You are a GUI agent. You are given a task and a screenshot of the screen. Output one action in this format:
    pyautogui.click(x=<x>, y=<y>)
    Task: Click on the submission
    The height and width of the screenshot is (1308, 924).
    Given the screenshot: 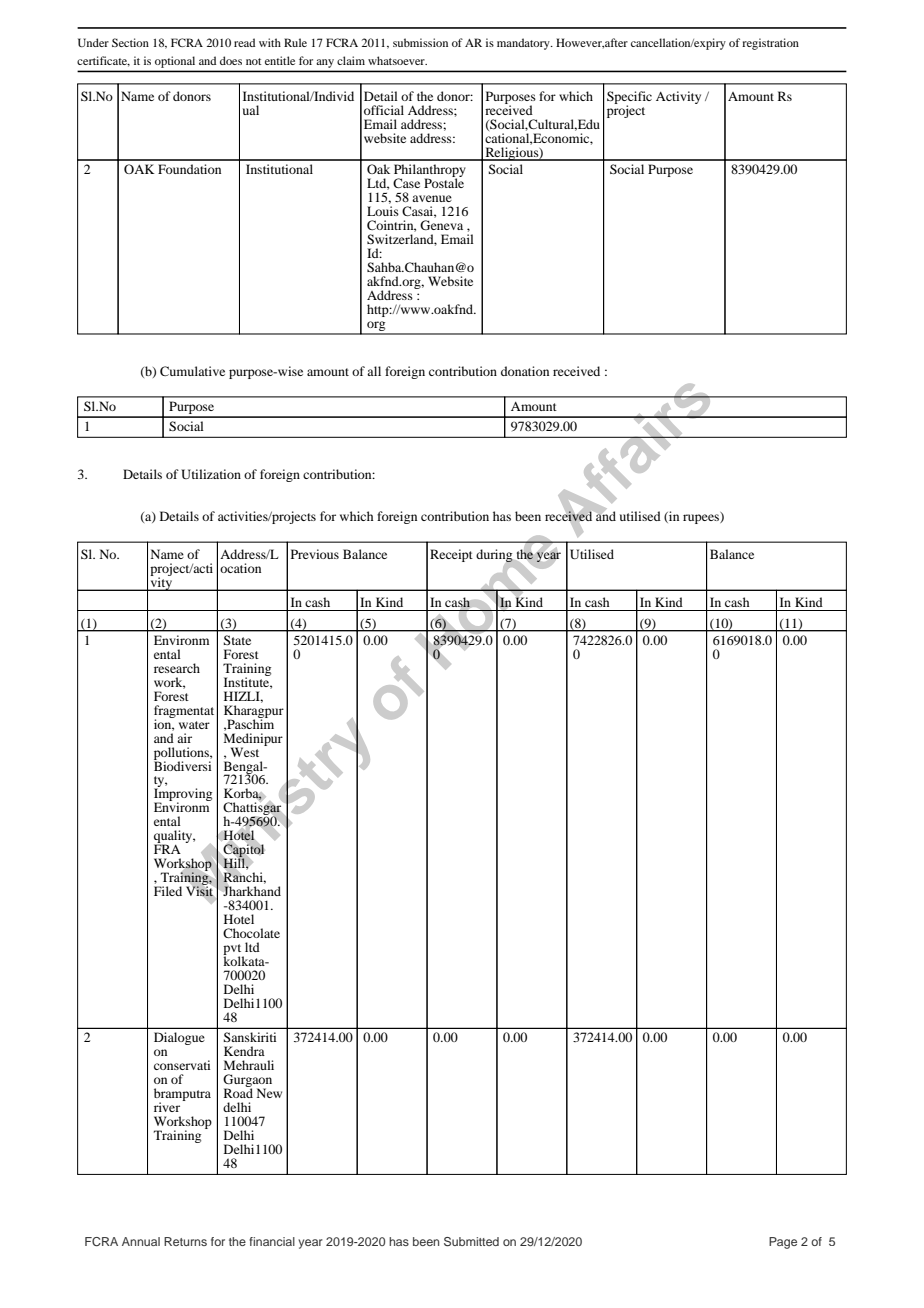 What is the action you would take?
    pyautogui.click(x=420, y=42)
